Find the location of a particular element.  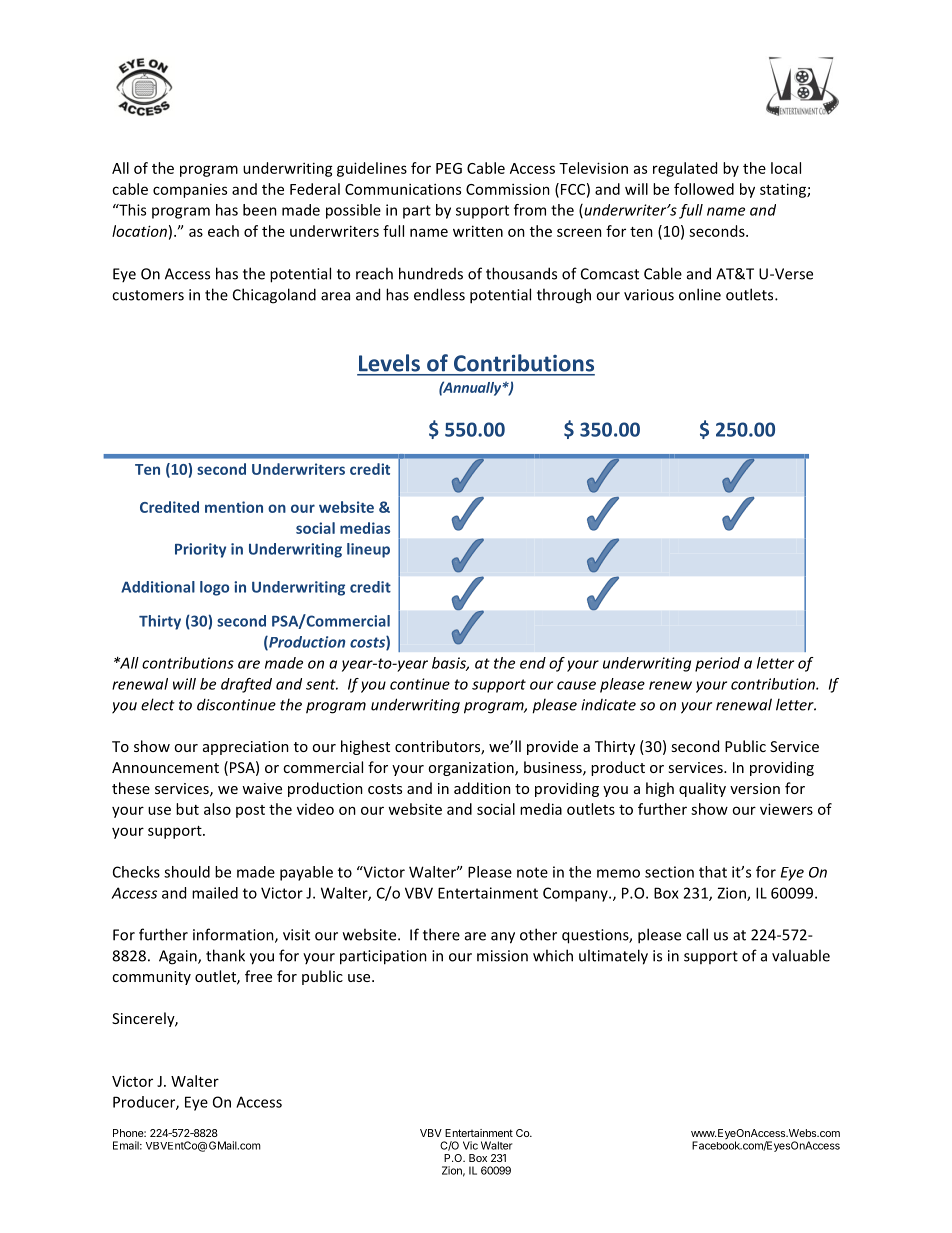

endless is located at coordinates (439, 294).
